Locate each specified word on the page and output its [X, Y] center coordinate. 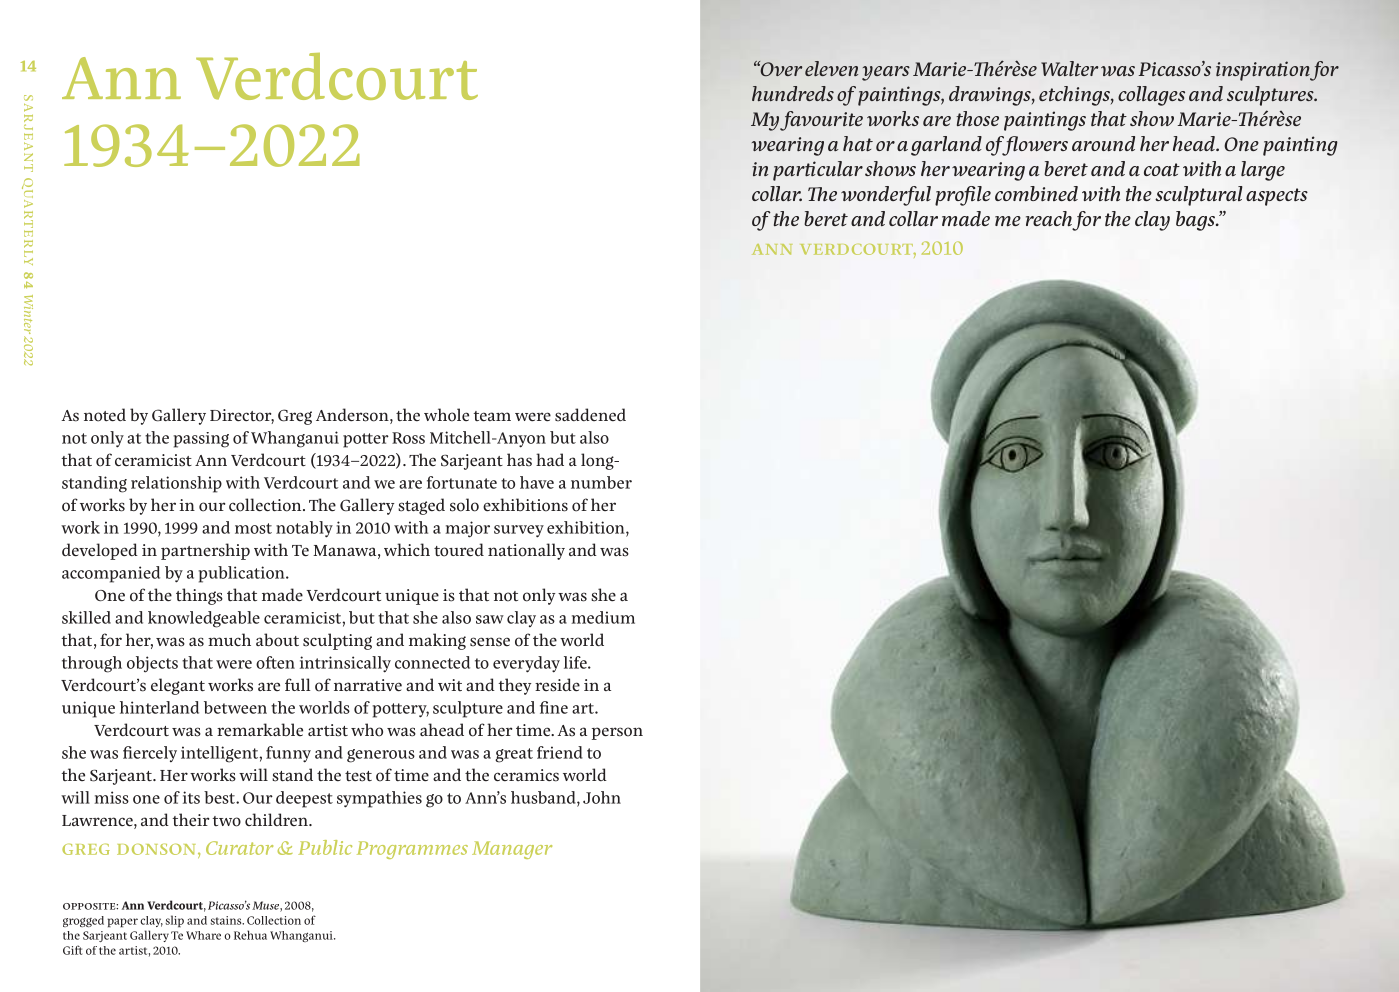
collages [1151, 96]
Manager [512, 850]
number [601, 482]
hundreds [793, 93]
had [550, 459]
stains [227, 920]
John [602, 797]
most [253, 528]
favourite [821, 121]
